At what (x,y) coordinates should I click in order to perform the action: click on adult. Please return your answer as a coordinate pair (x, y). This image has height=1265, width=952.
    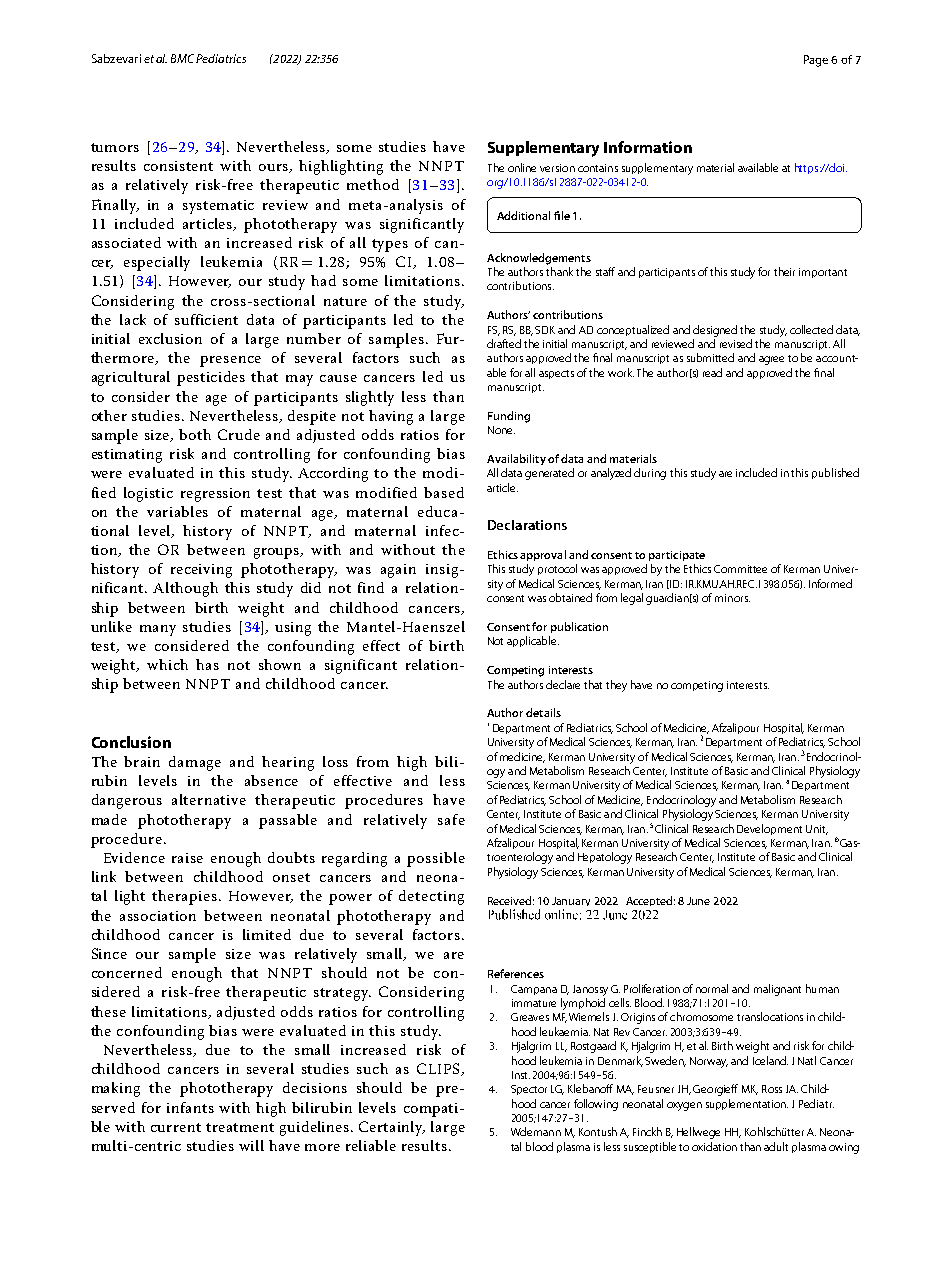
    Looking at the image, I should click on (776, 1146).
